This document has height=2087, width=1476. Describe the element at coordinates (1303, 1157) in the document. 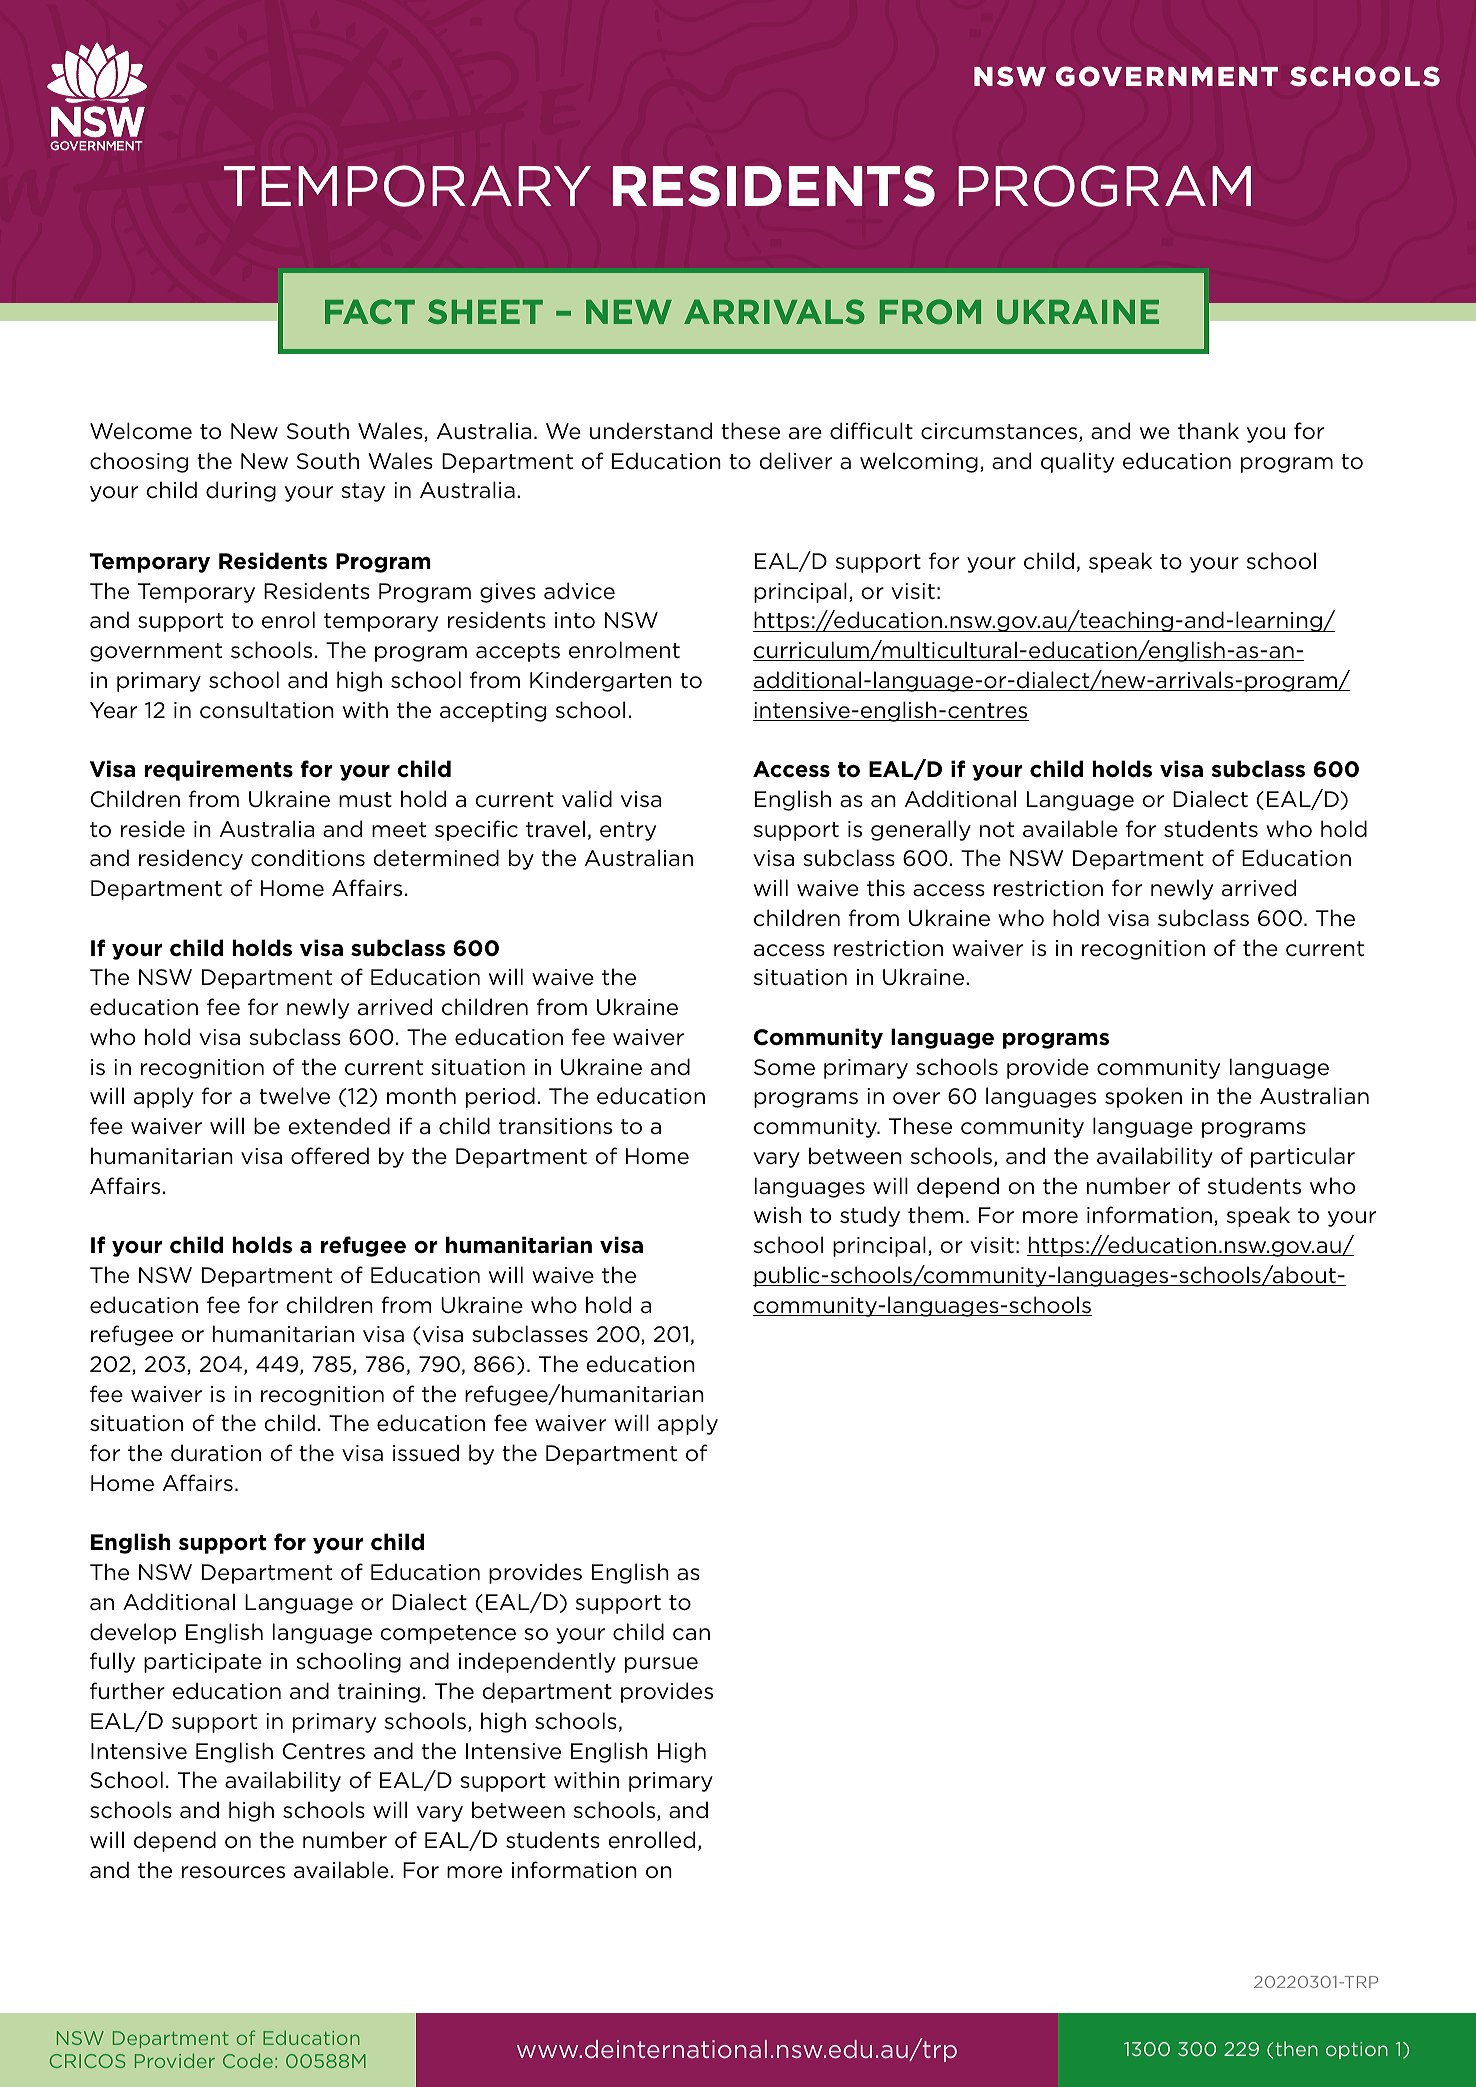

I see `particular` at that location.
